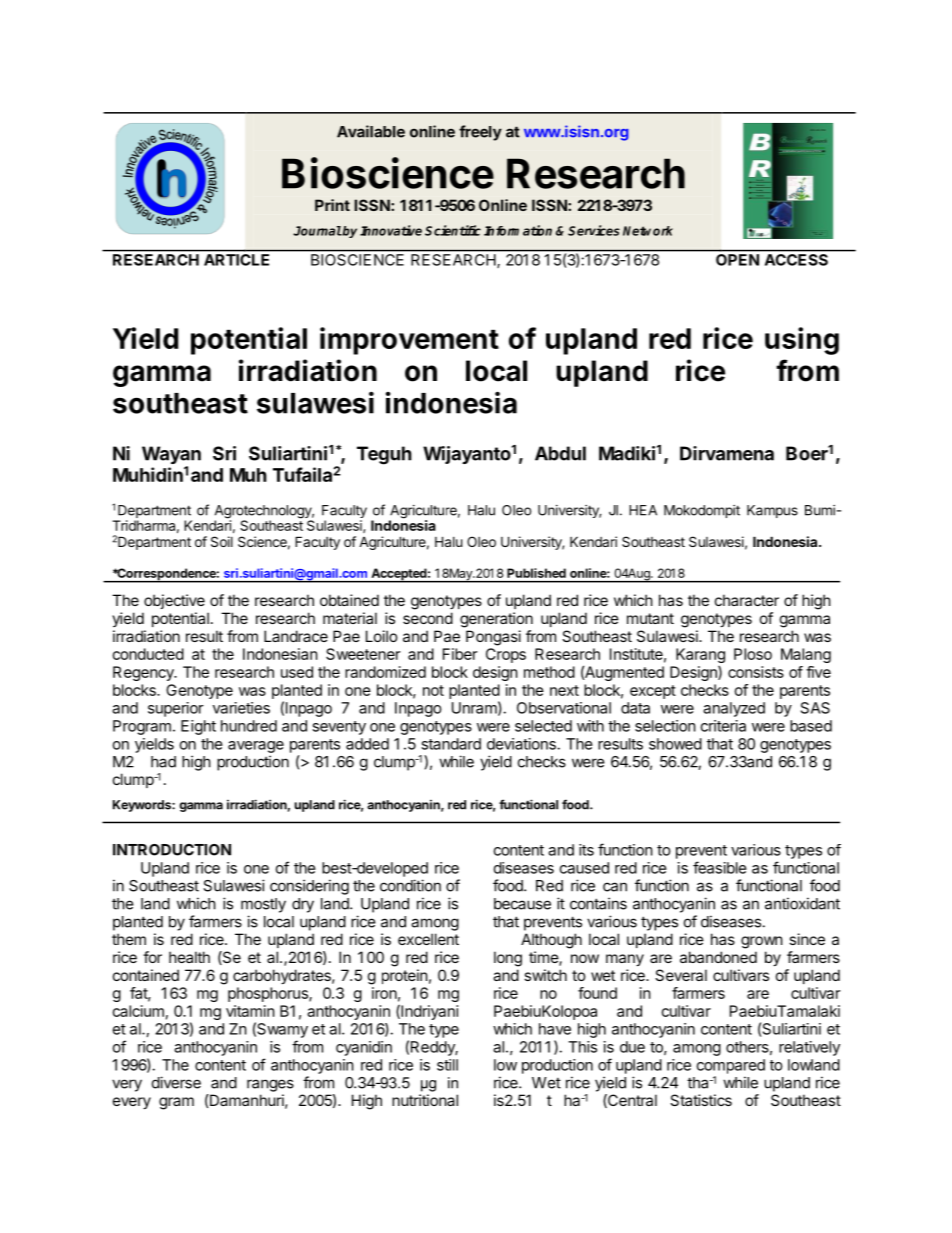 Image resolution: width=952 pixels, height=1233 pixels. What do you see at coordinates (174, 601) in the screenshot?
I see `objective` at bounding box center [174, 601].
